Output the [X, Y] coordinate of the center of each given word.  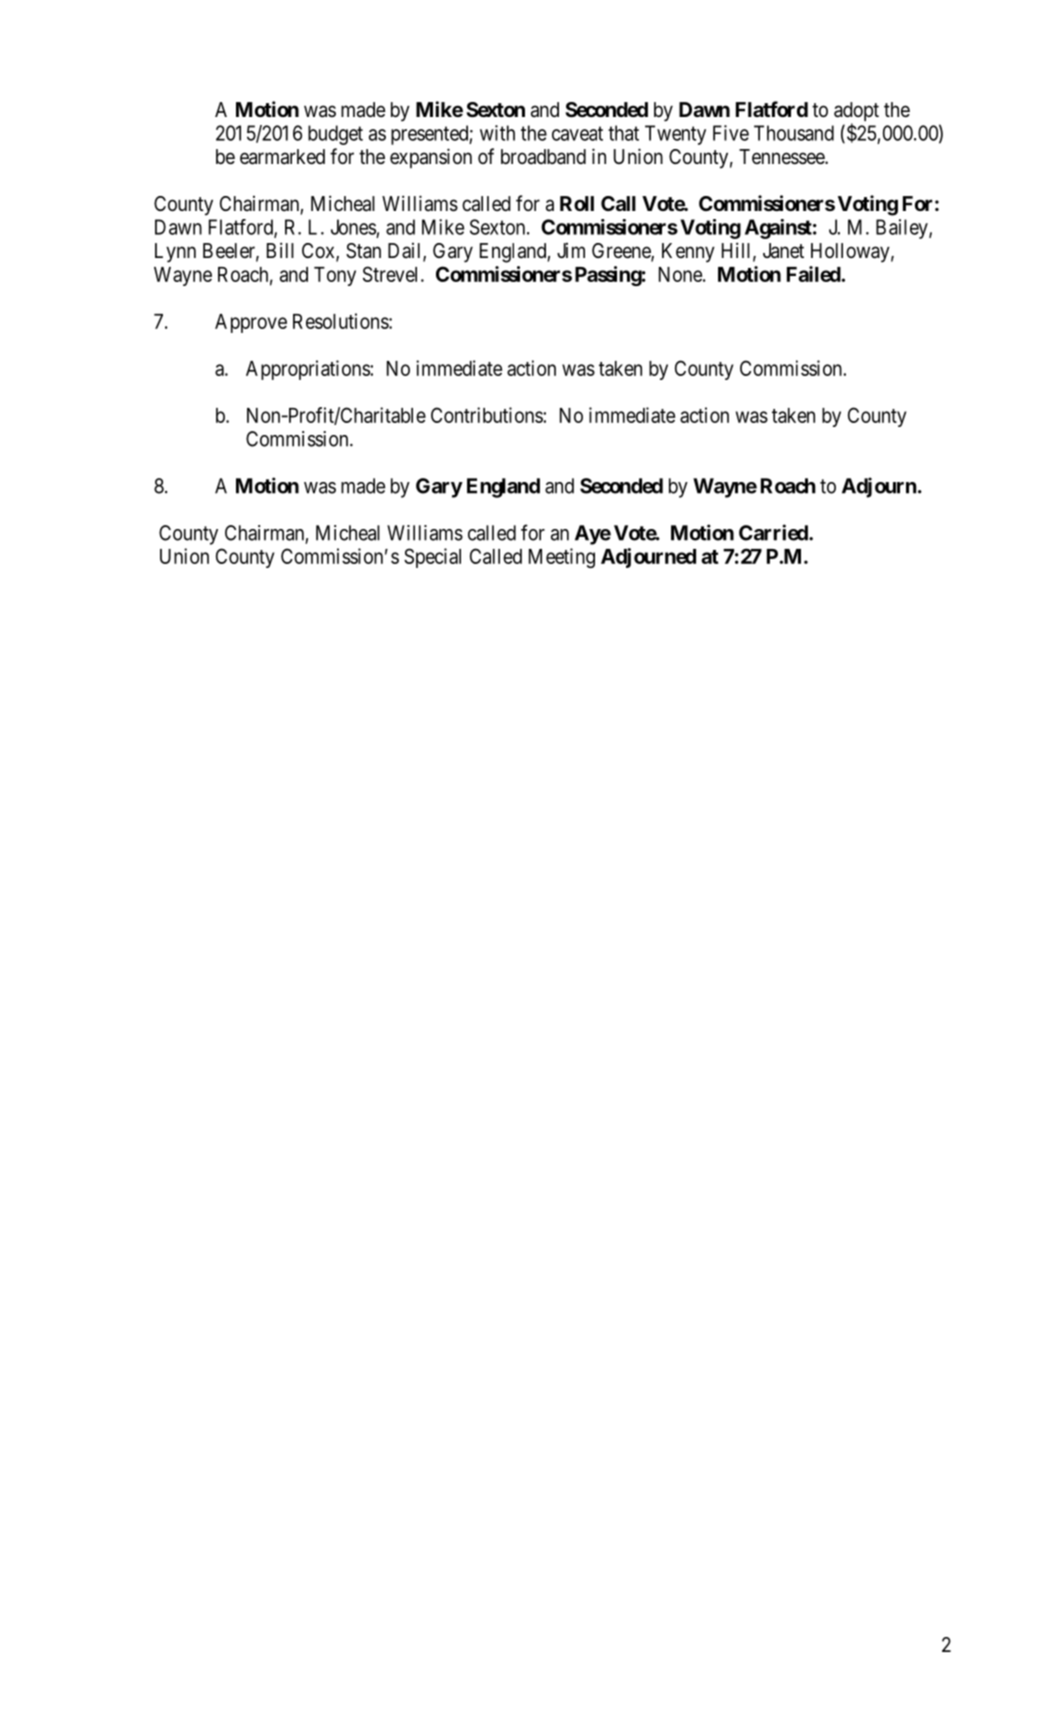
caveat [577, 133]
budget [335, 135]
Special [432, 558]
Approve [251, 323]
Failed [814, 274]
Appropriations [308, 370]
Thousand [794, 133]
